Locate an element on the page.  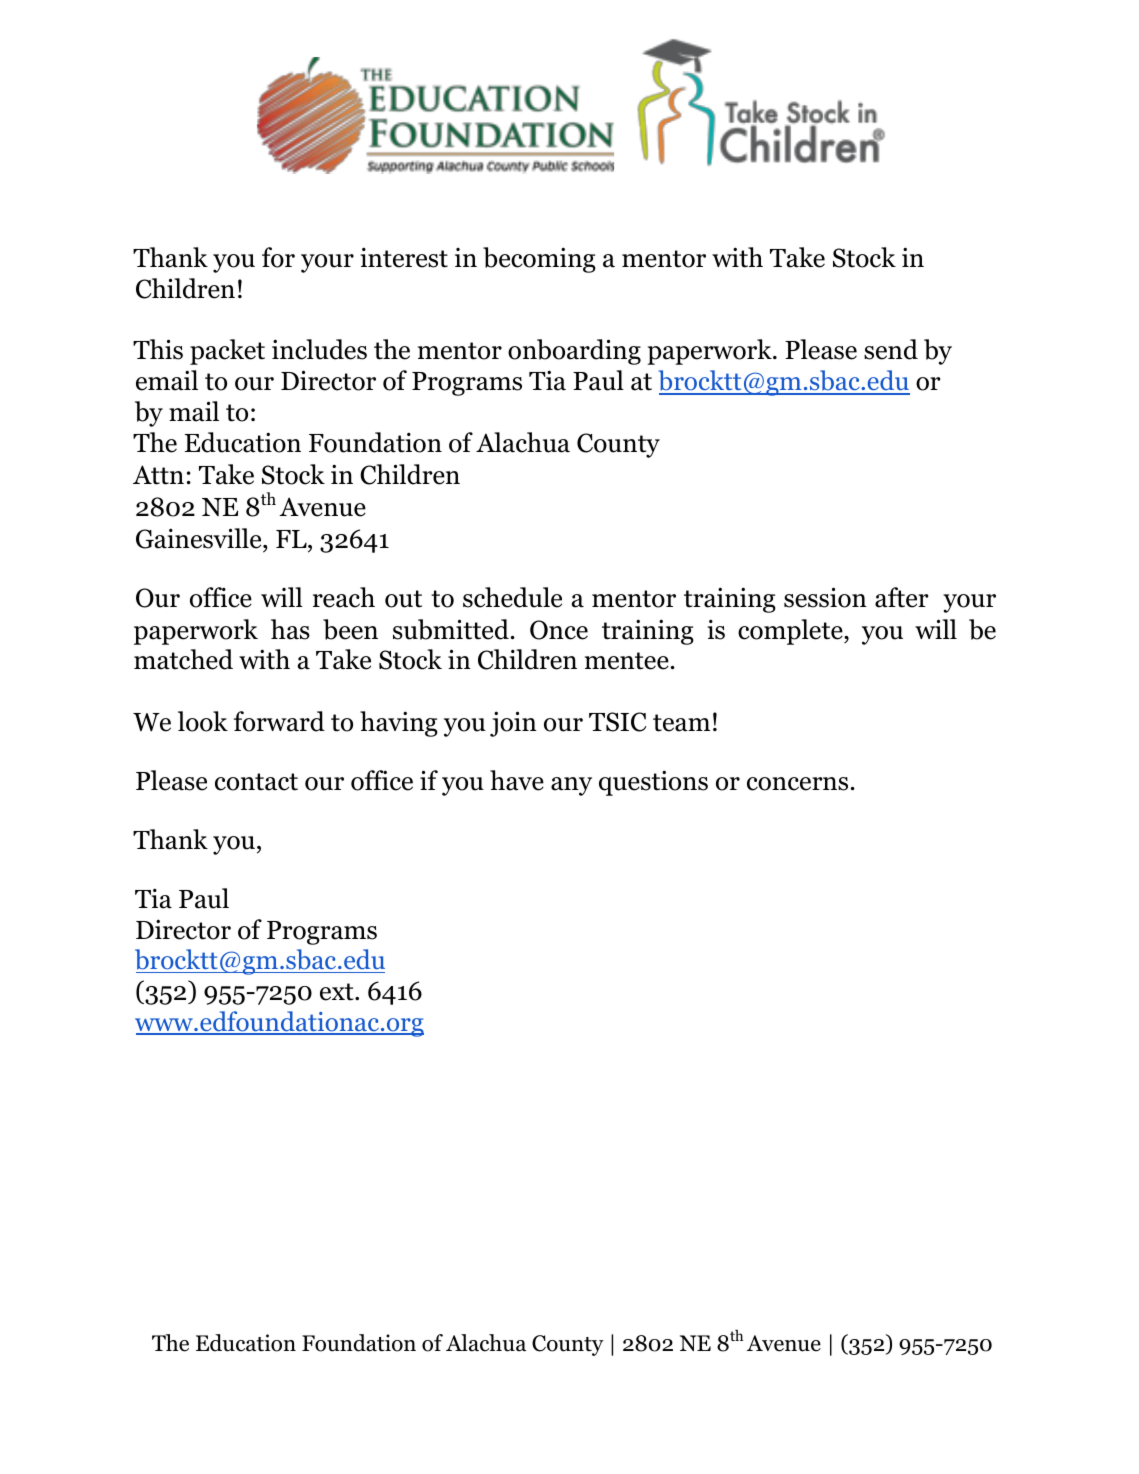
packet is located at coordinates (227, 352).
